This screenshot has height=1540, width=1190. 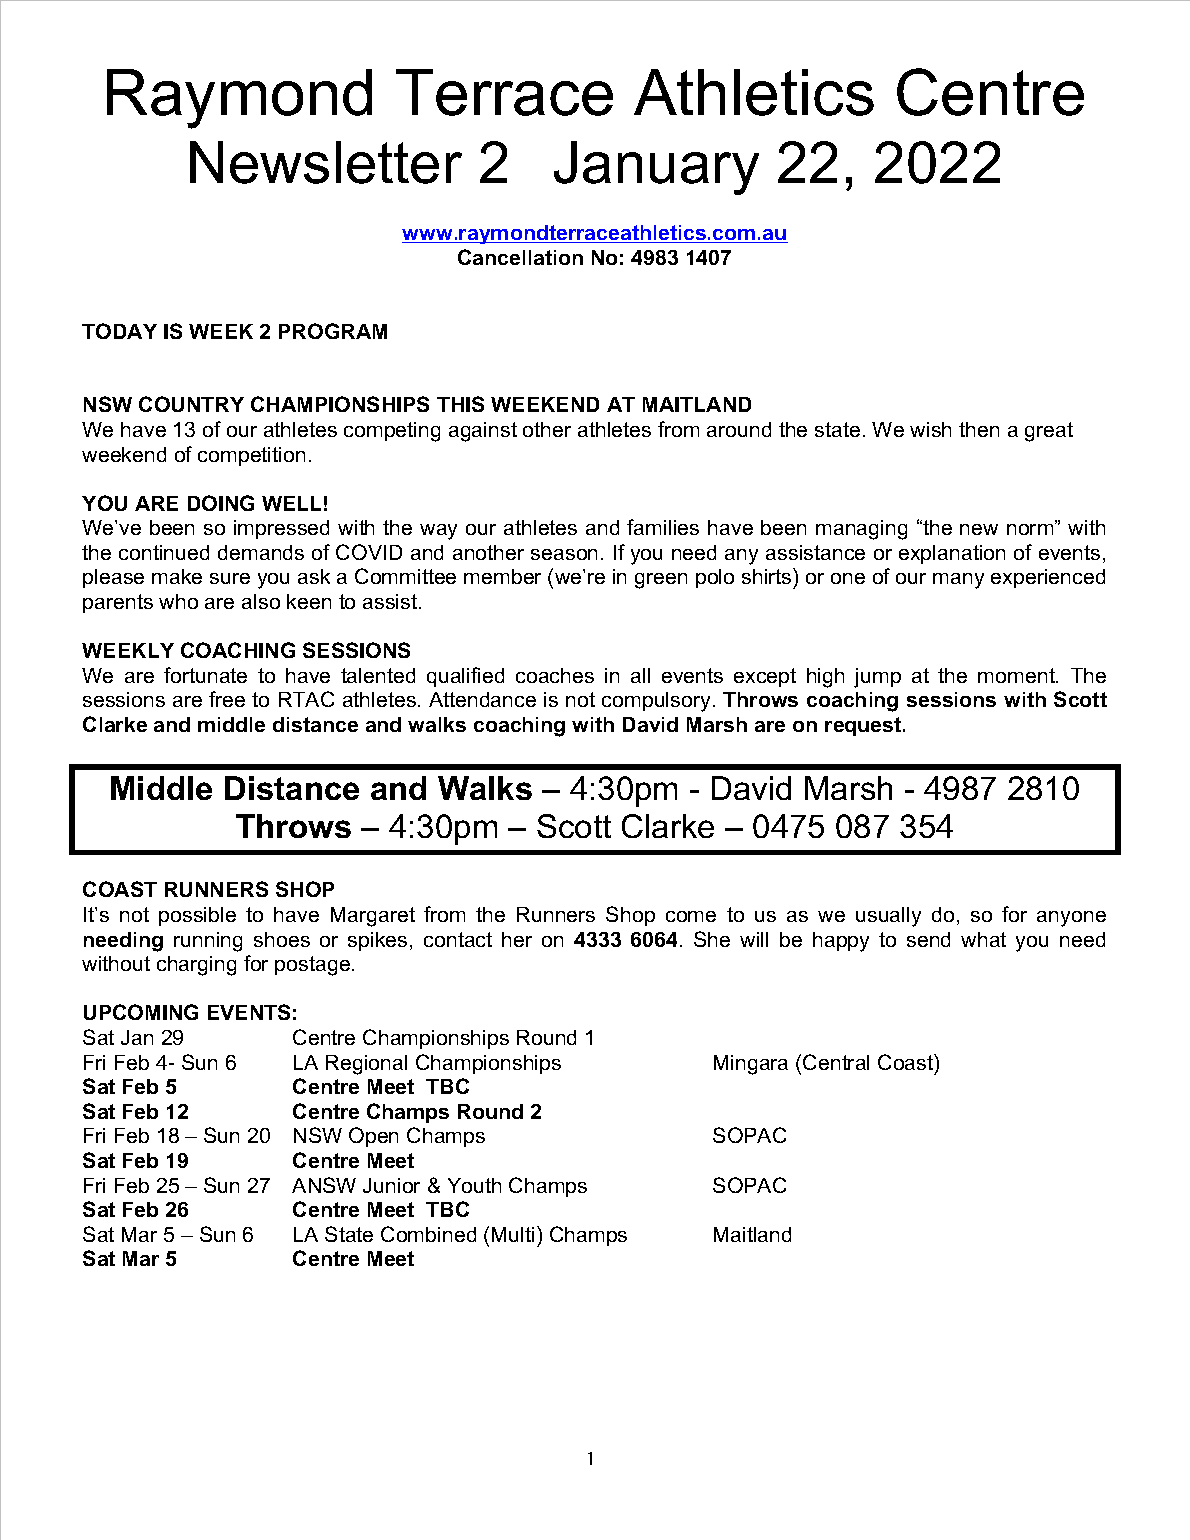 What do you see at coordinates (483, 432) in the screenshot?
I see `against` at bounding box center [483, 432].
